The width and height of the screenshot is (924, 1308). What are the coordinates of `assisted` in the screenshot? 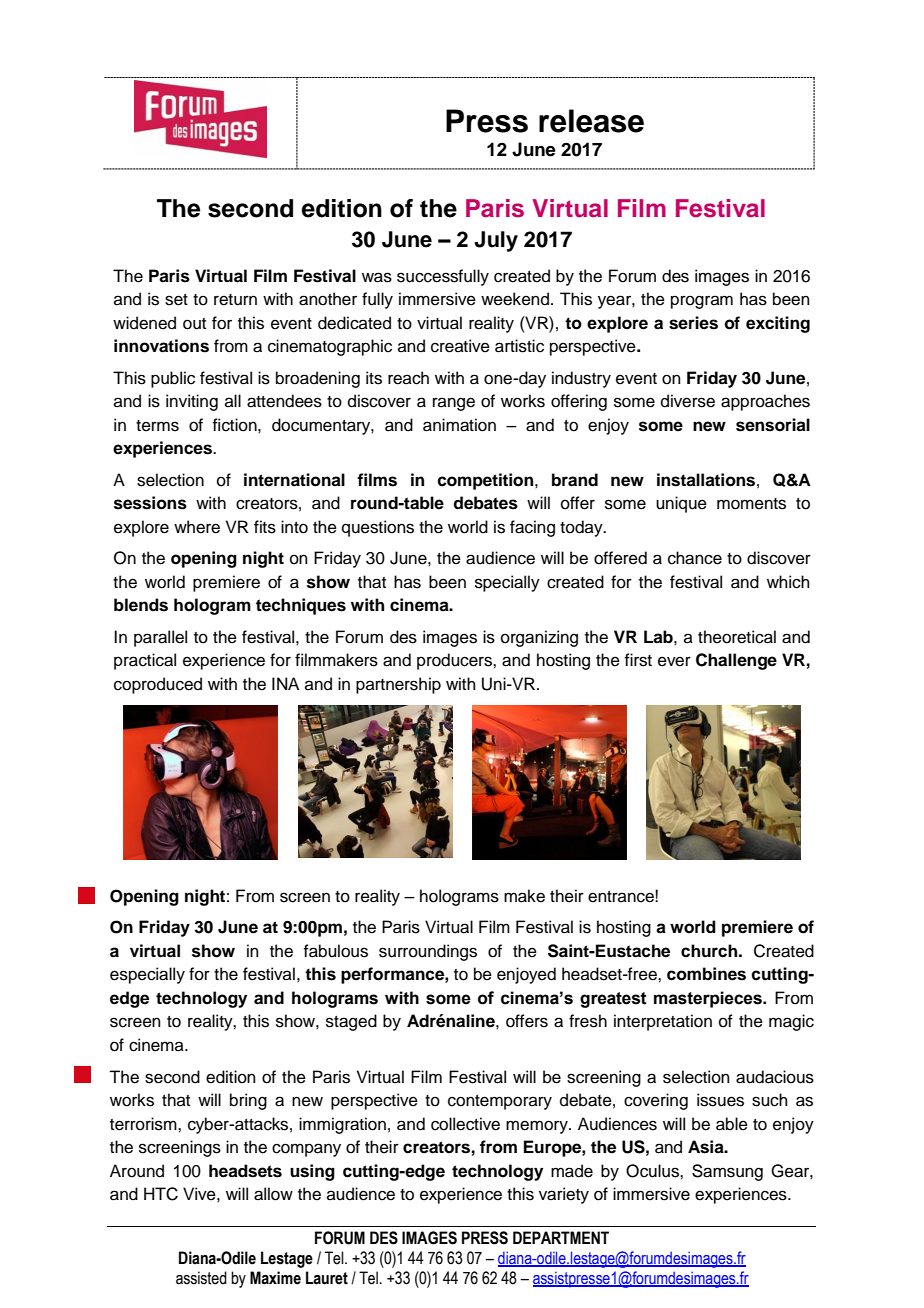 It's located at (201, 1278).
